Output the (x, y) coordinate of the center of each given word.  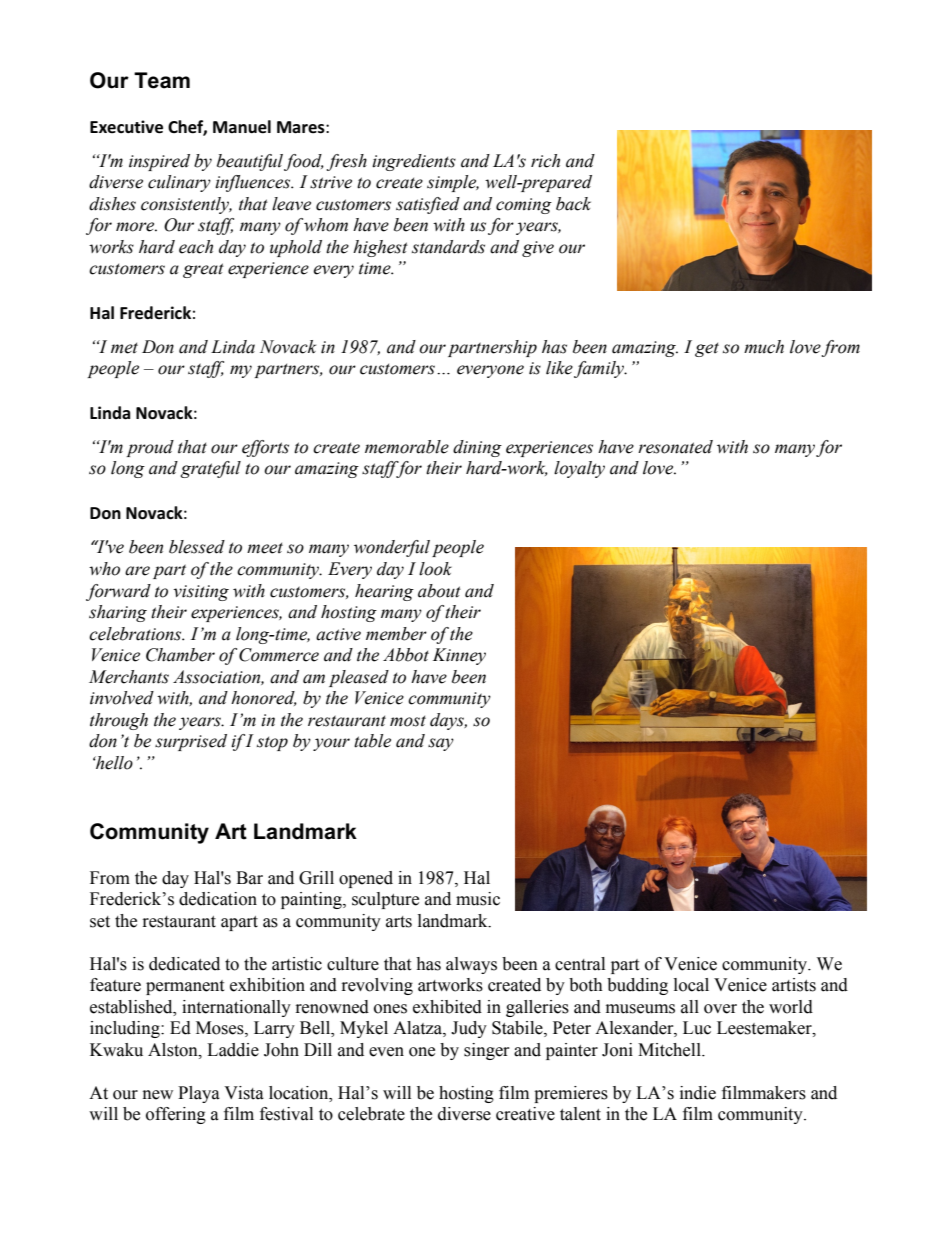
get (707, 349)
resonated (675, 447)
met (124, 348)
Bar (249, 878)
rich (545, 161)
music (478, 899)
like (559, 368)
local (691, 985)
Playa (199, 1094)
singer (487, 1051)
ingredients (414, 162)
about (439, 591)
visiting (201, 593)
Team (162, 80)
